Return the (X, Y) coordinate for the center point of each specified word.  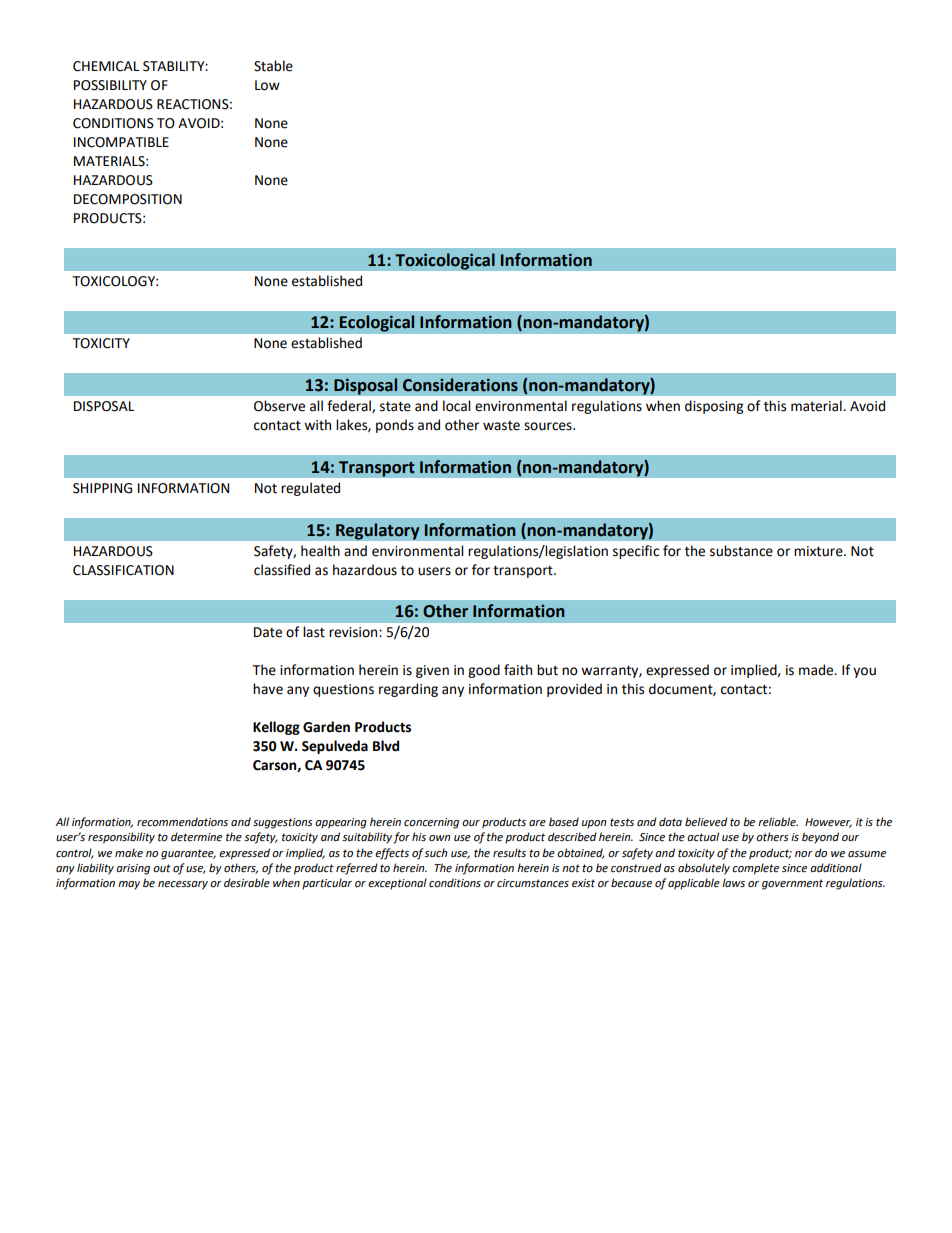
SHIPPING (102, 488)
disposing (714, 407)
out (162, 868)
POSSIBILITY (110, 85)
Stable (273, 66)
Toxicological (445, 261)
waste (501, 426)
